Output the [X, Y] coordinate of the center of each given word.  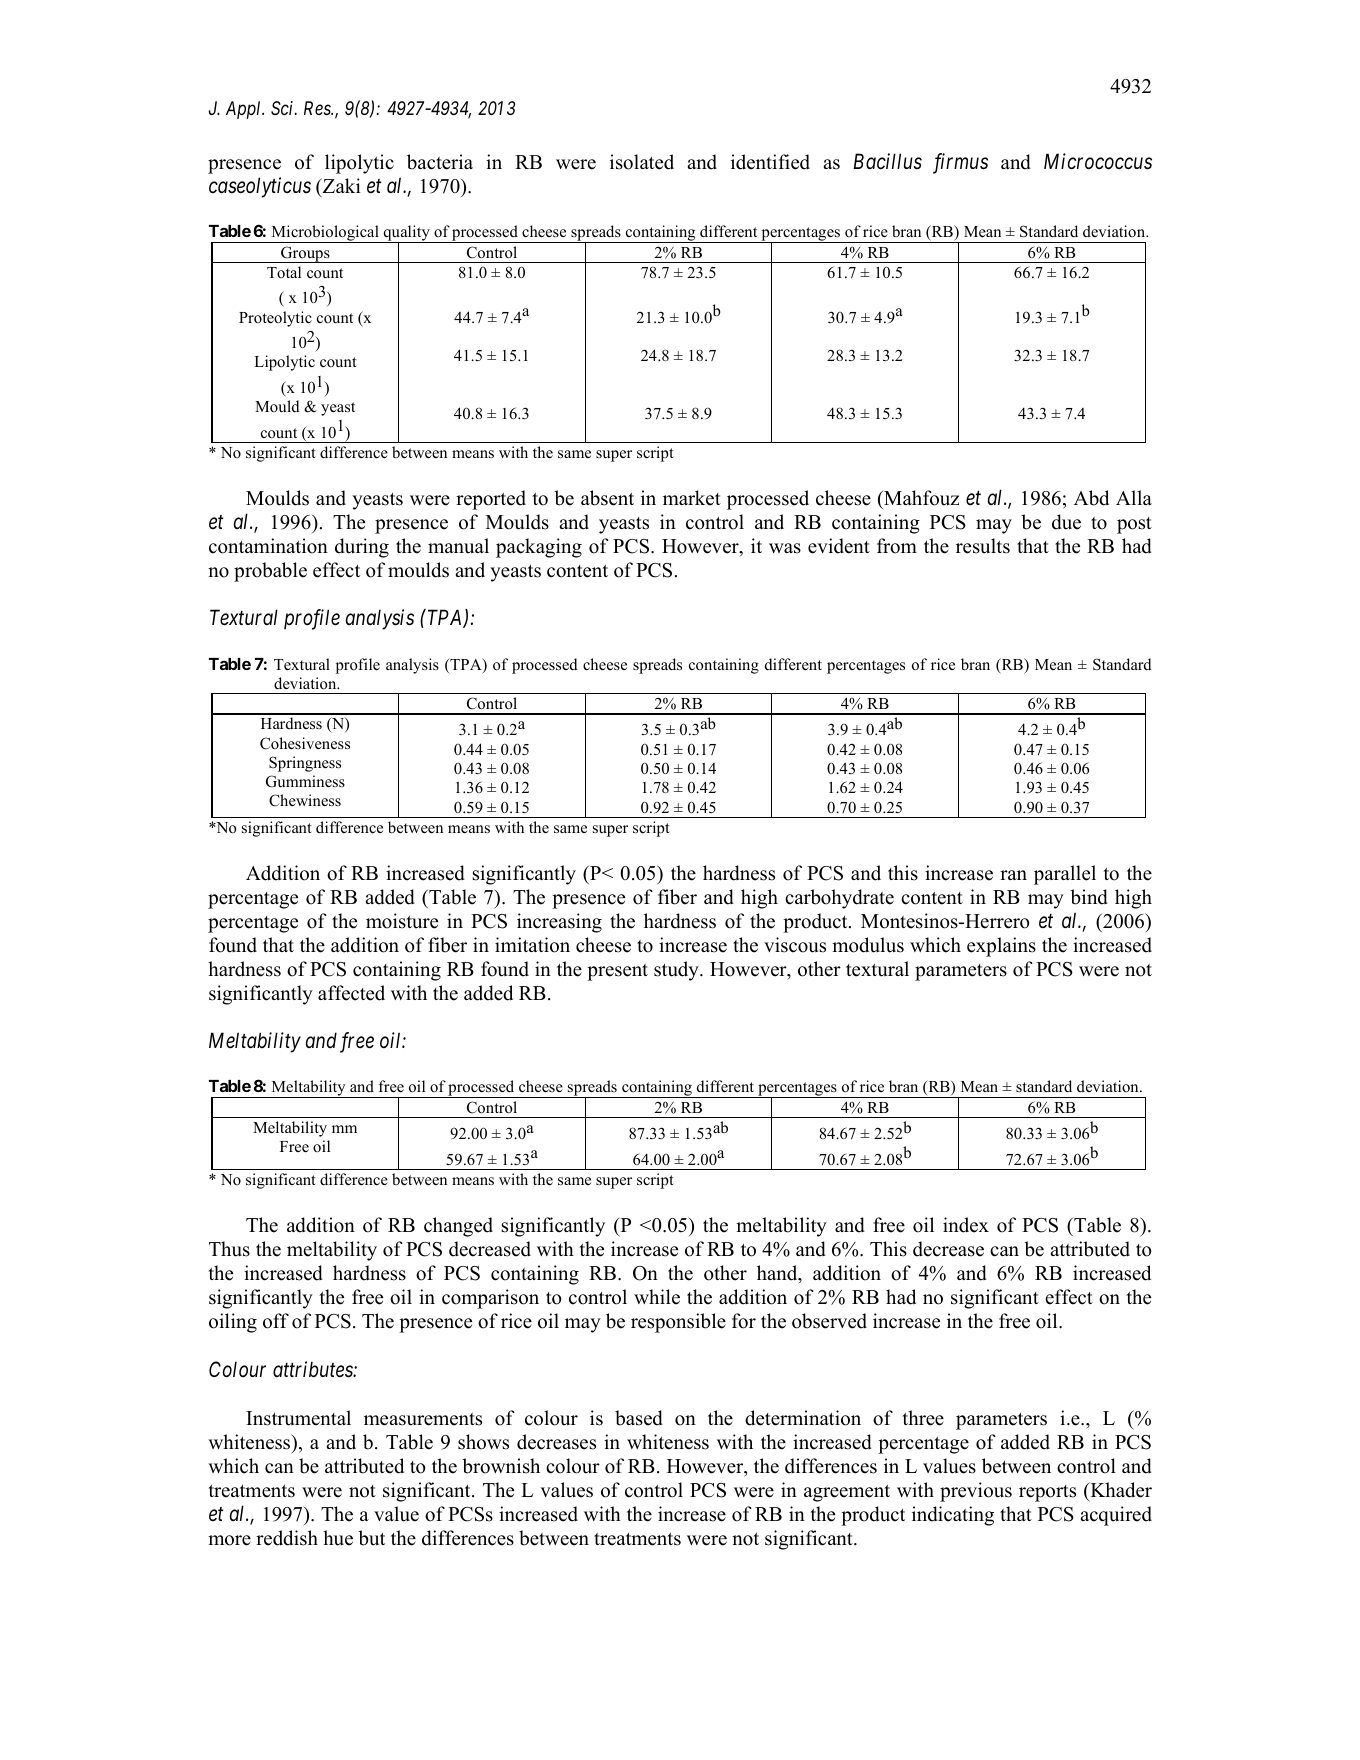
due [1066, 522]
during [362, 548]
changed [458, 1227]
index [966, 1225]
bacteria [440, 162]
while [657, 1297]
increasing [559, 923]
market [692, 498]
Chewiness [305, 800]
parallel [1065, 875]
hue [338, 1538]
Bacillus [887, 161]
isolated [642, 162]
